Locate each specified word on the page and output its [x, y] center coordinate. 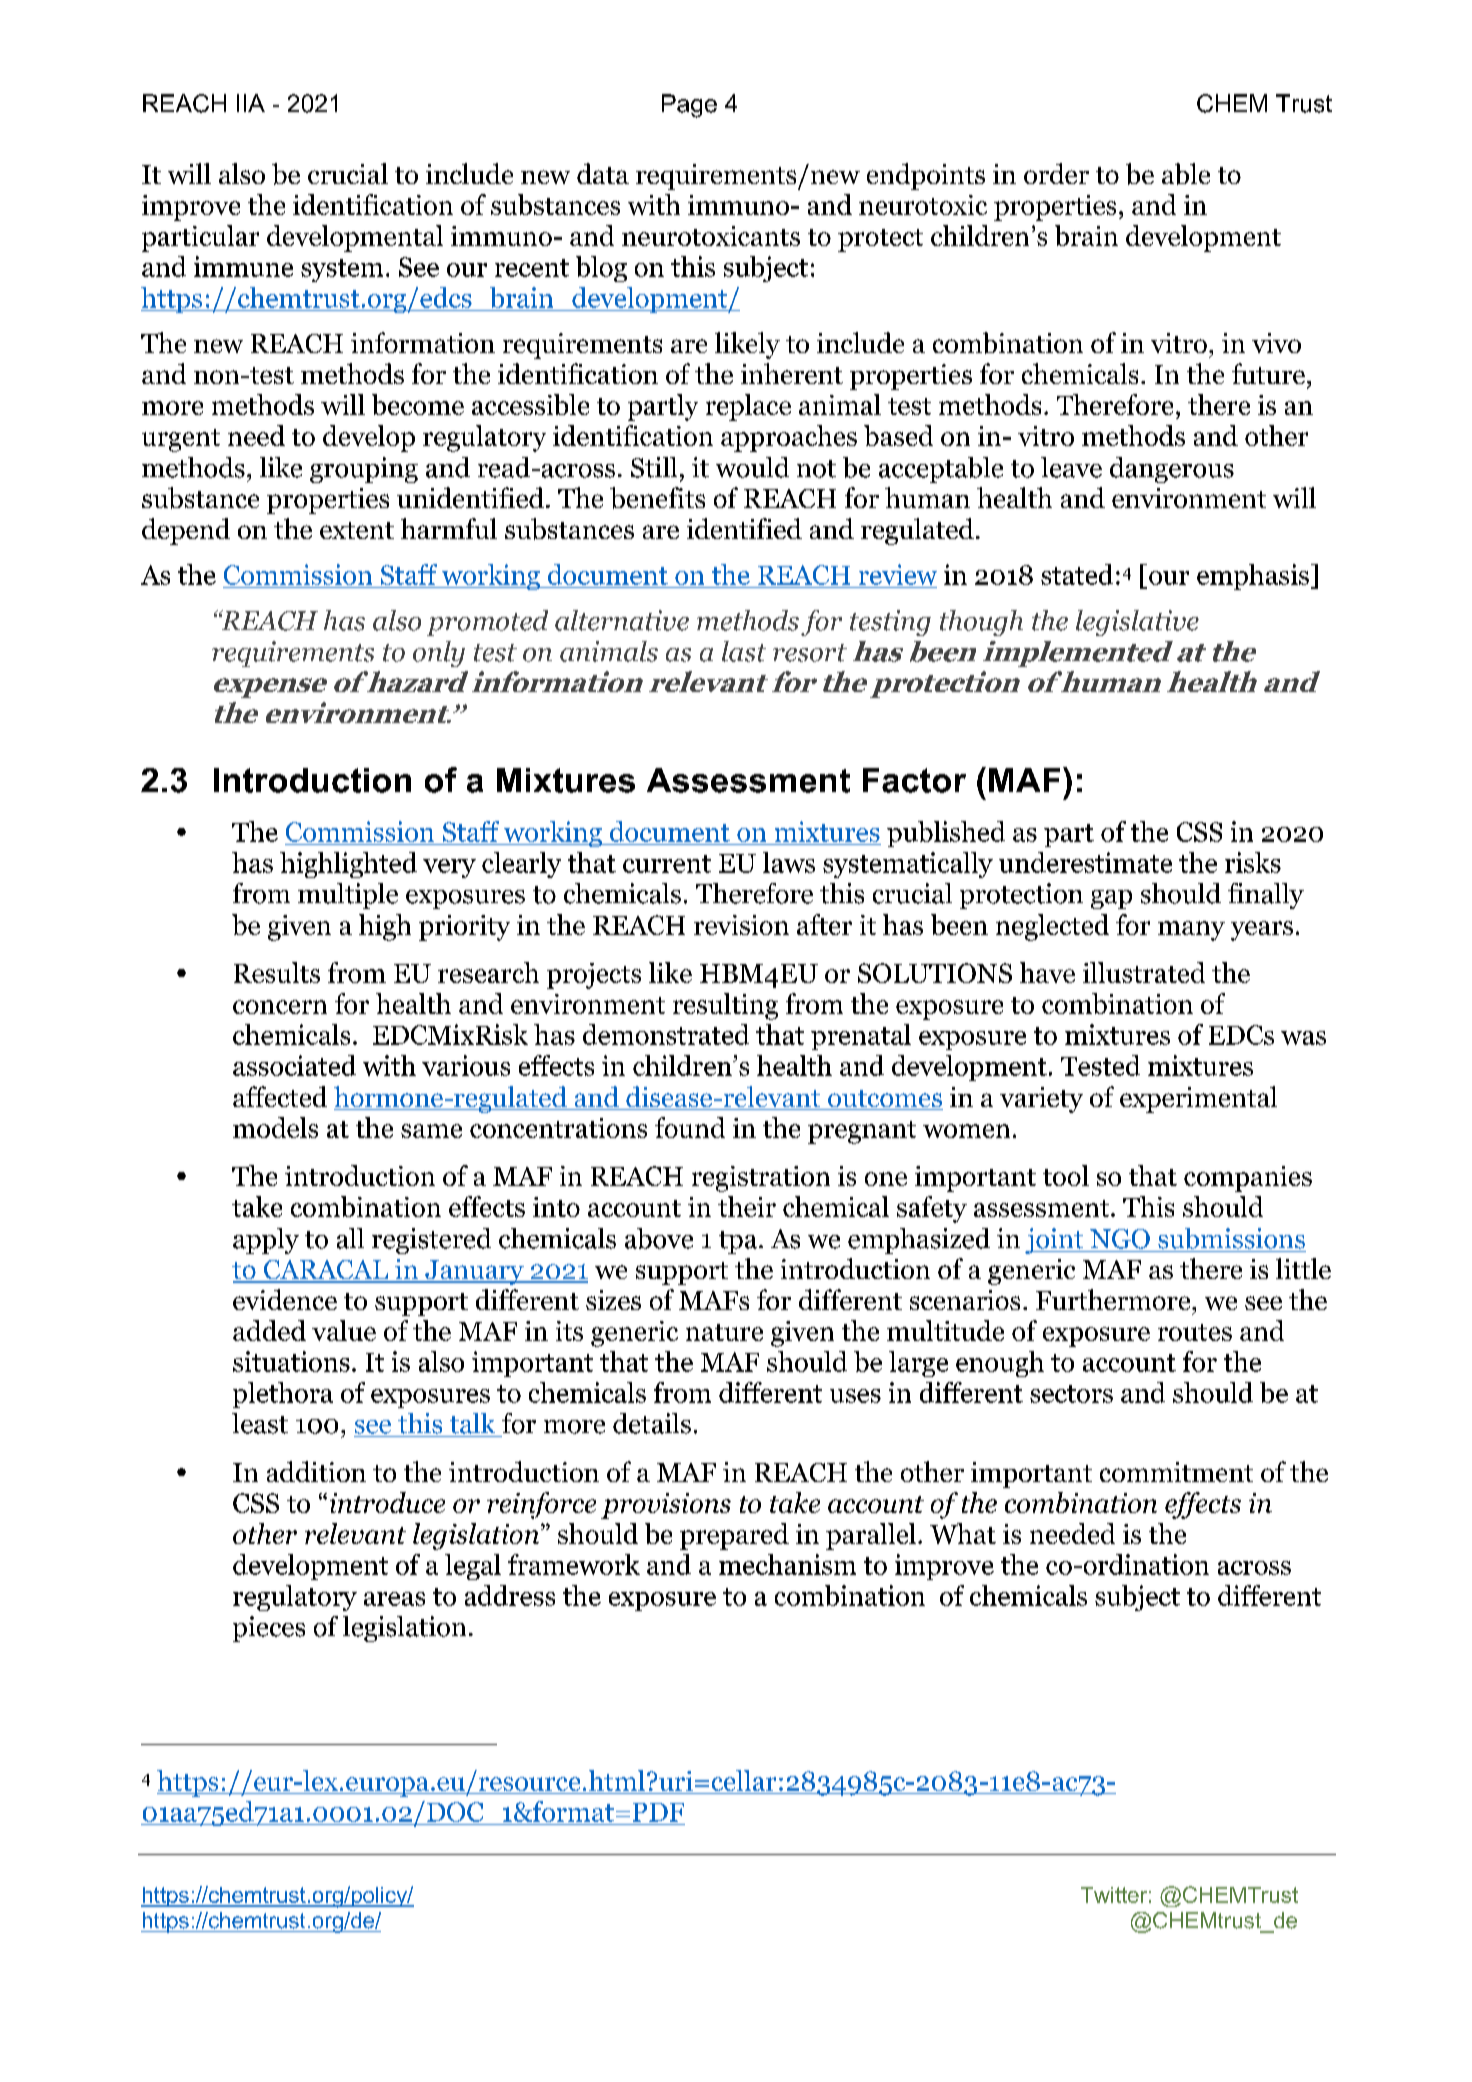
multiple [348, 896]
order [1056, 173]
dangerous [1172, 470]
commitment [1176, 1472]
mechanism [787, 1564]
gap [1111, 899]
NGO [1120, 1239]
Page [689, 106]
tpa [739, 1242]
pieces [269, 1629]
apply [266, 1241]
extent [357, 530]
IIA [251, 103]
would [752, 467]
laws [789, 862]
